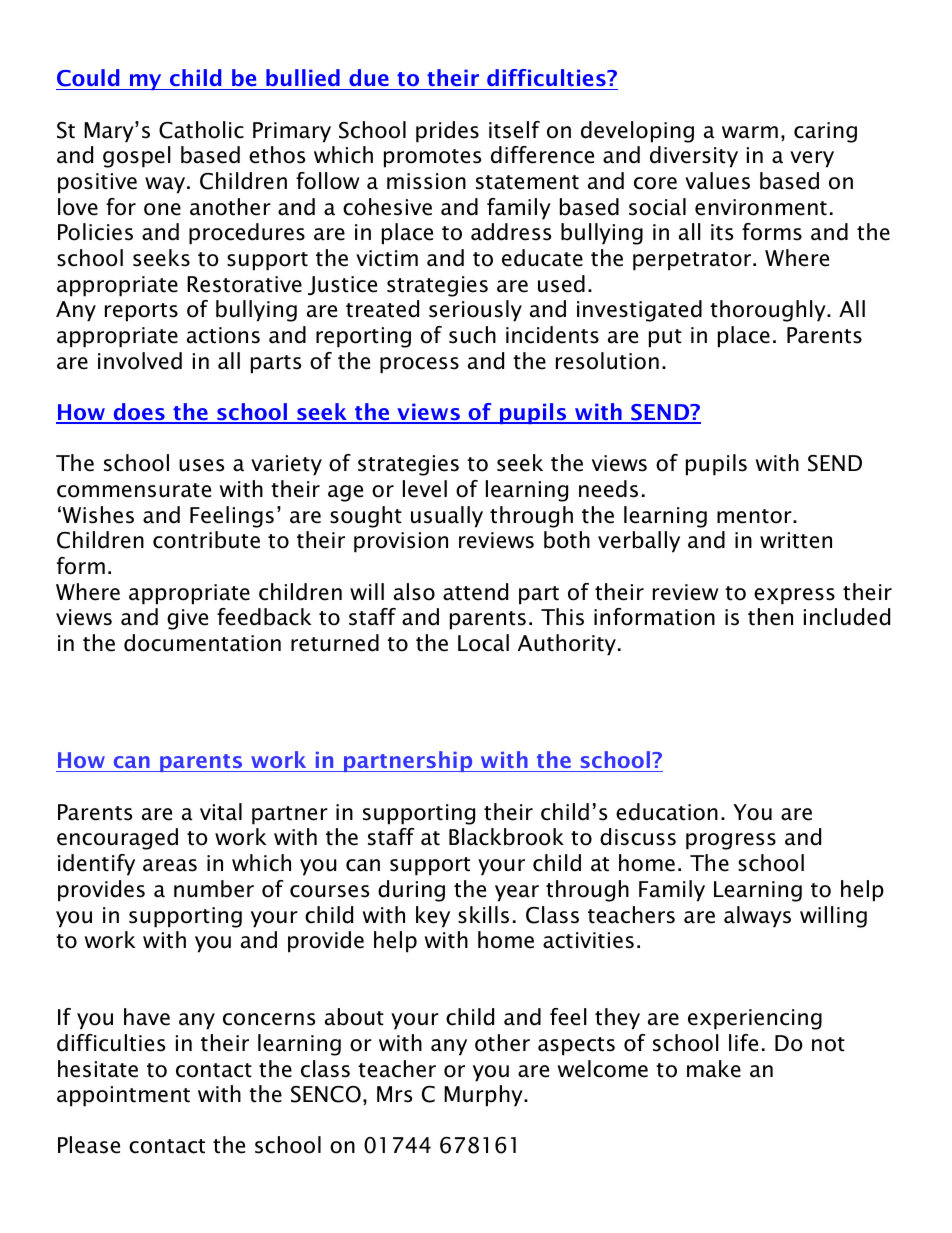 The width and height of the screenshot is (952, 1233). I want to click on Murphy, so click(484, 1096).
